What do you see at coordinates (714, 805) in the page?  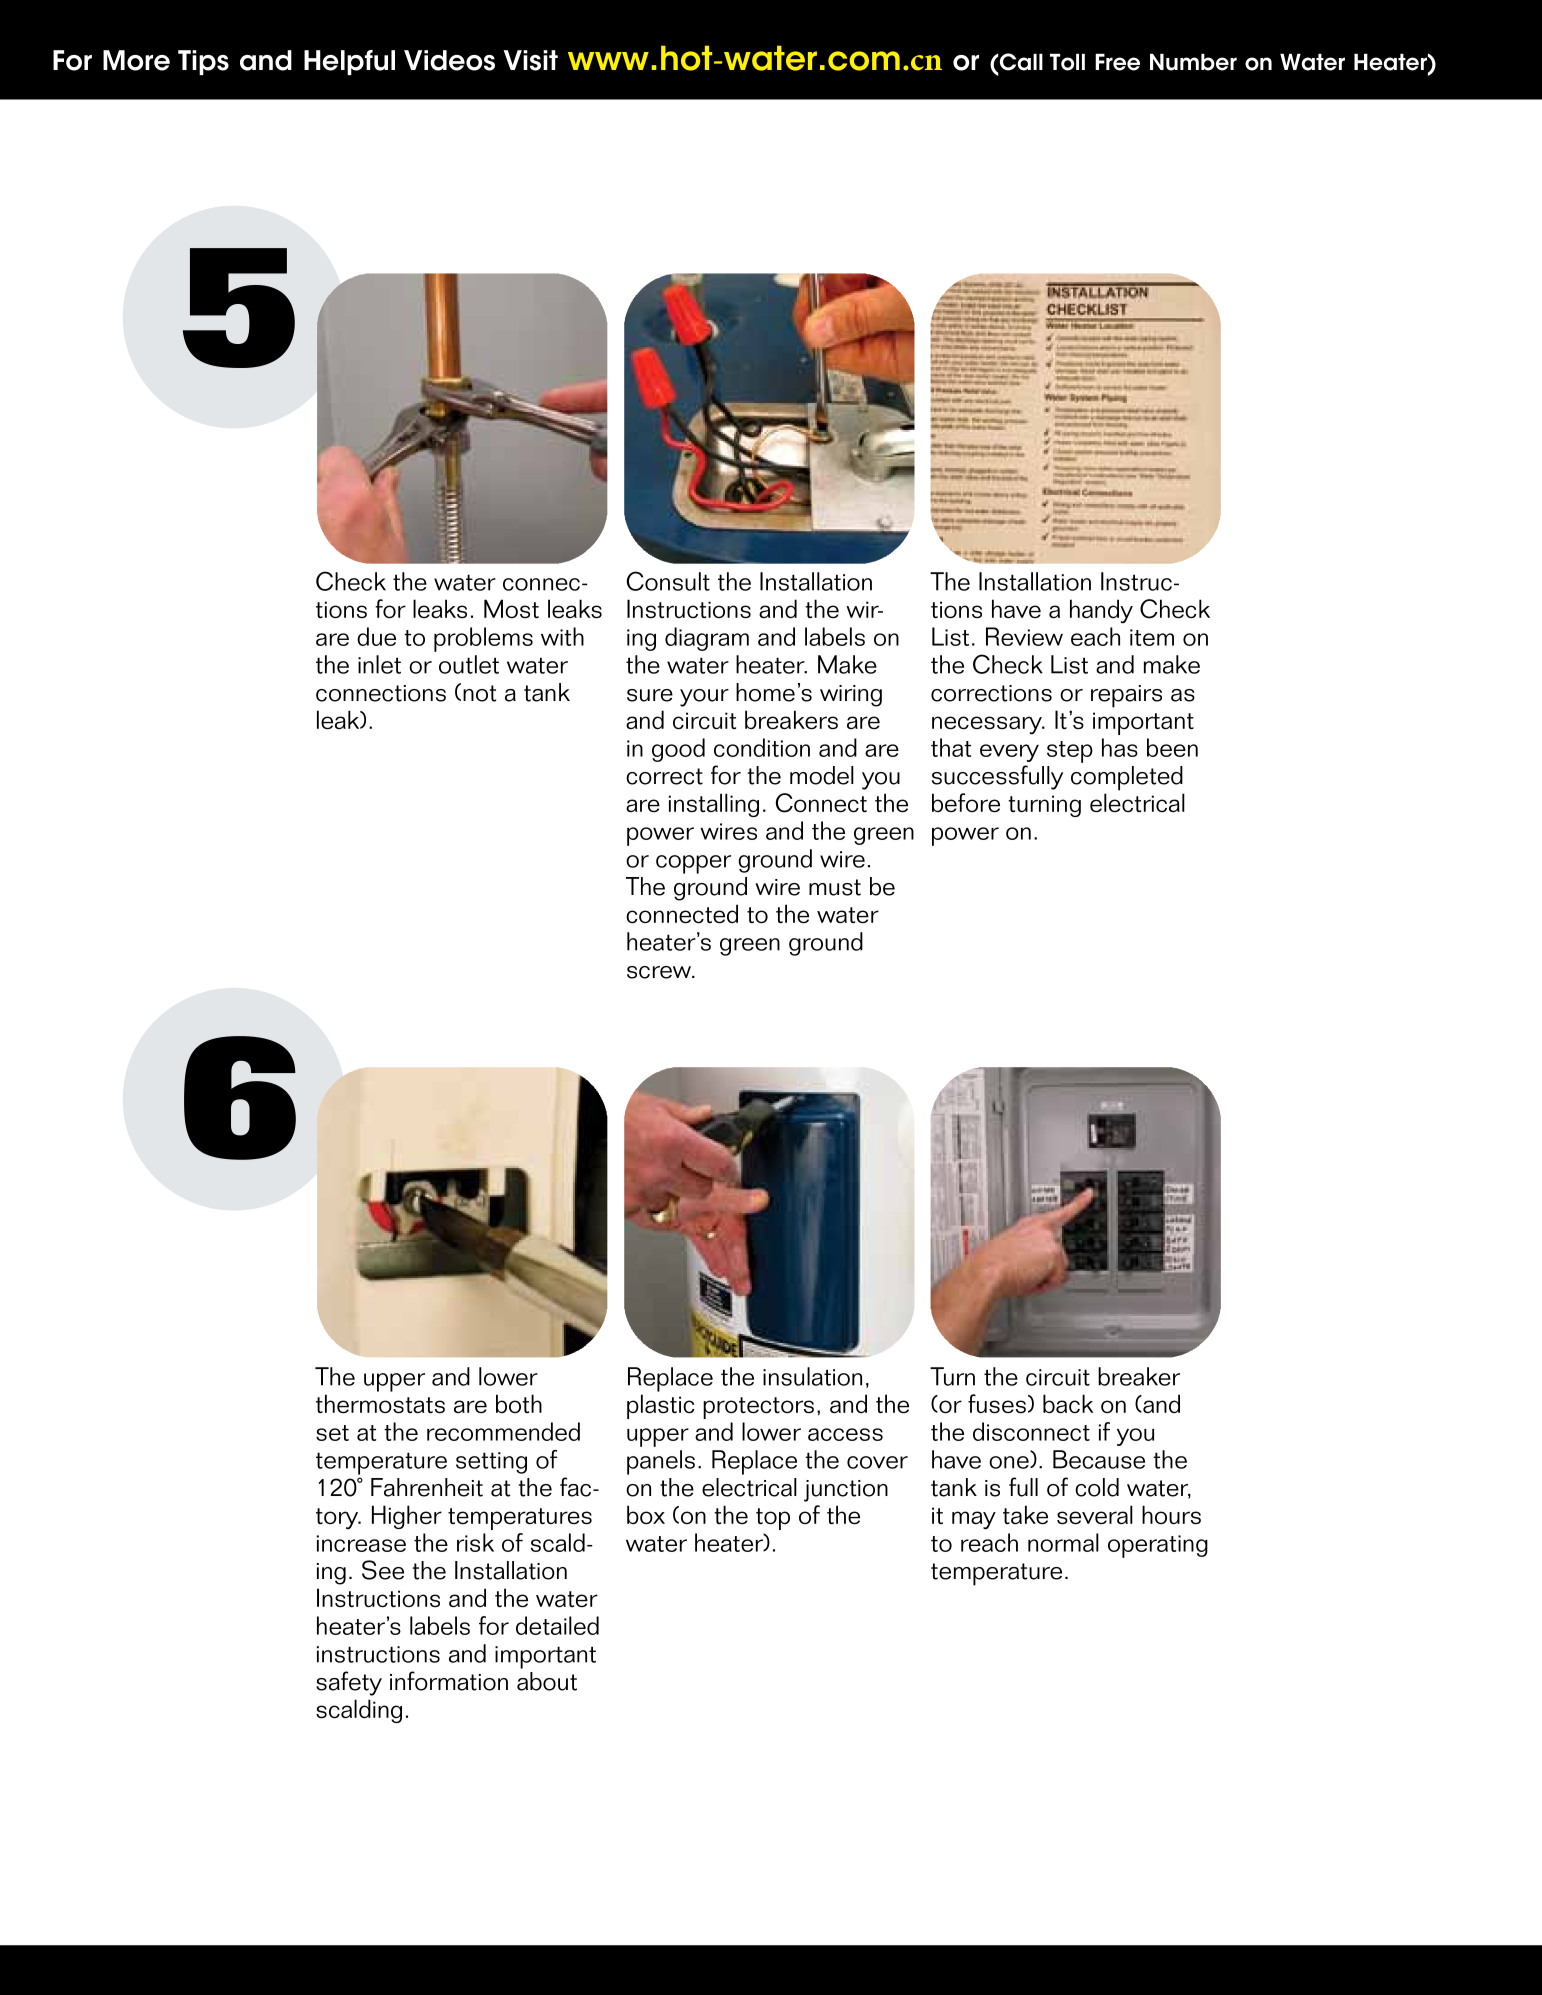 I see `installing` at bounding box center [714, 805].
